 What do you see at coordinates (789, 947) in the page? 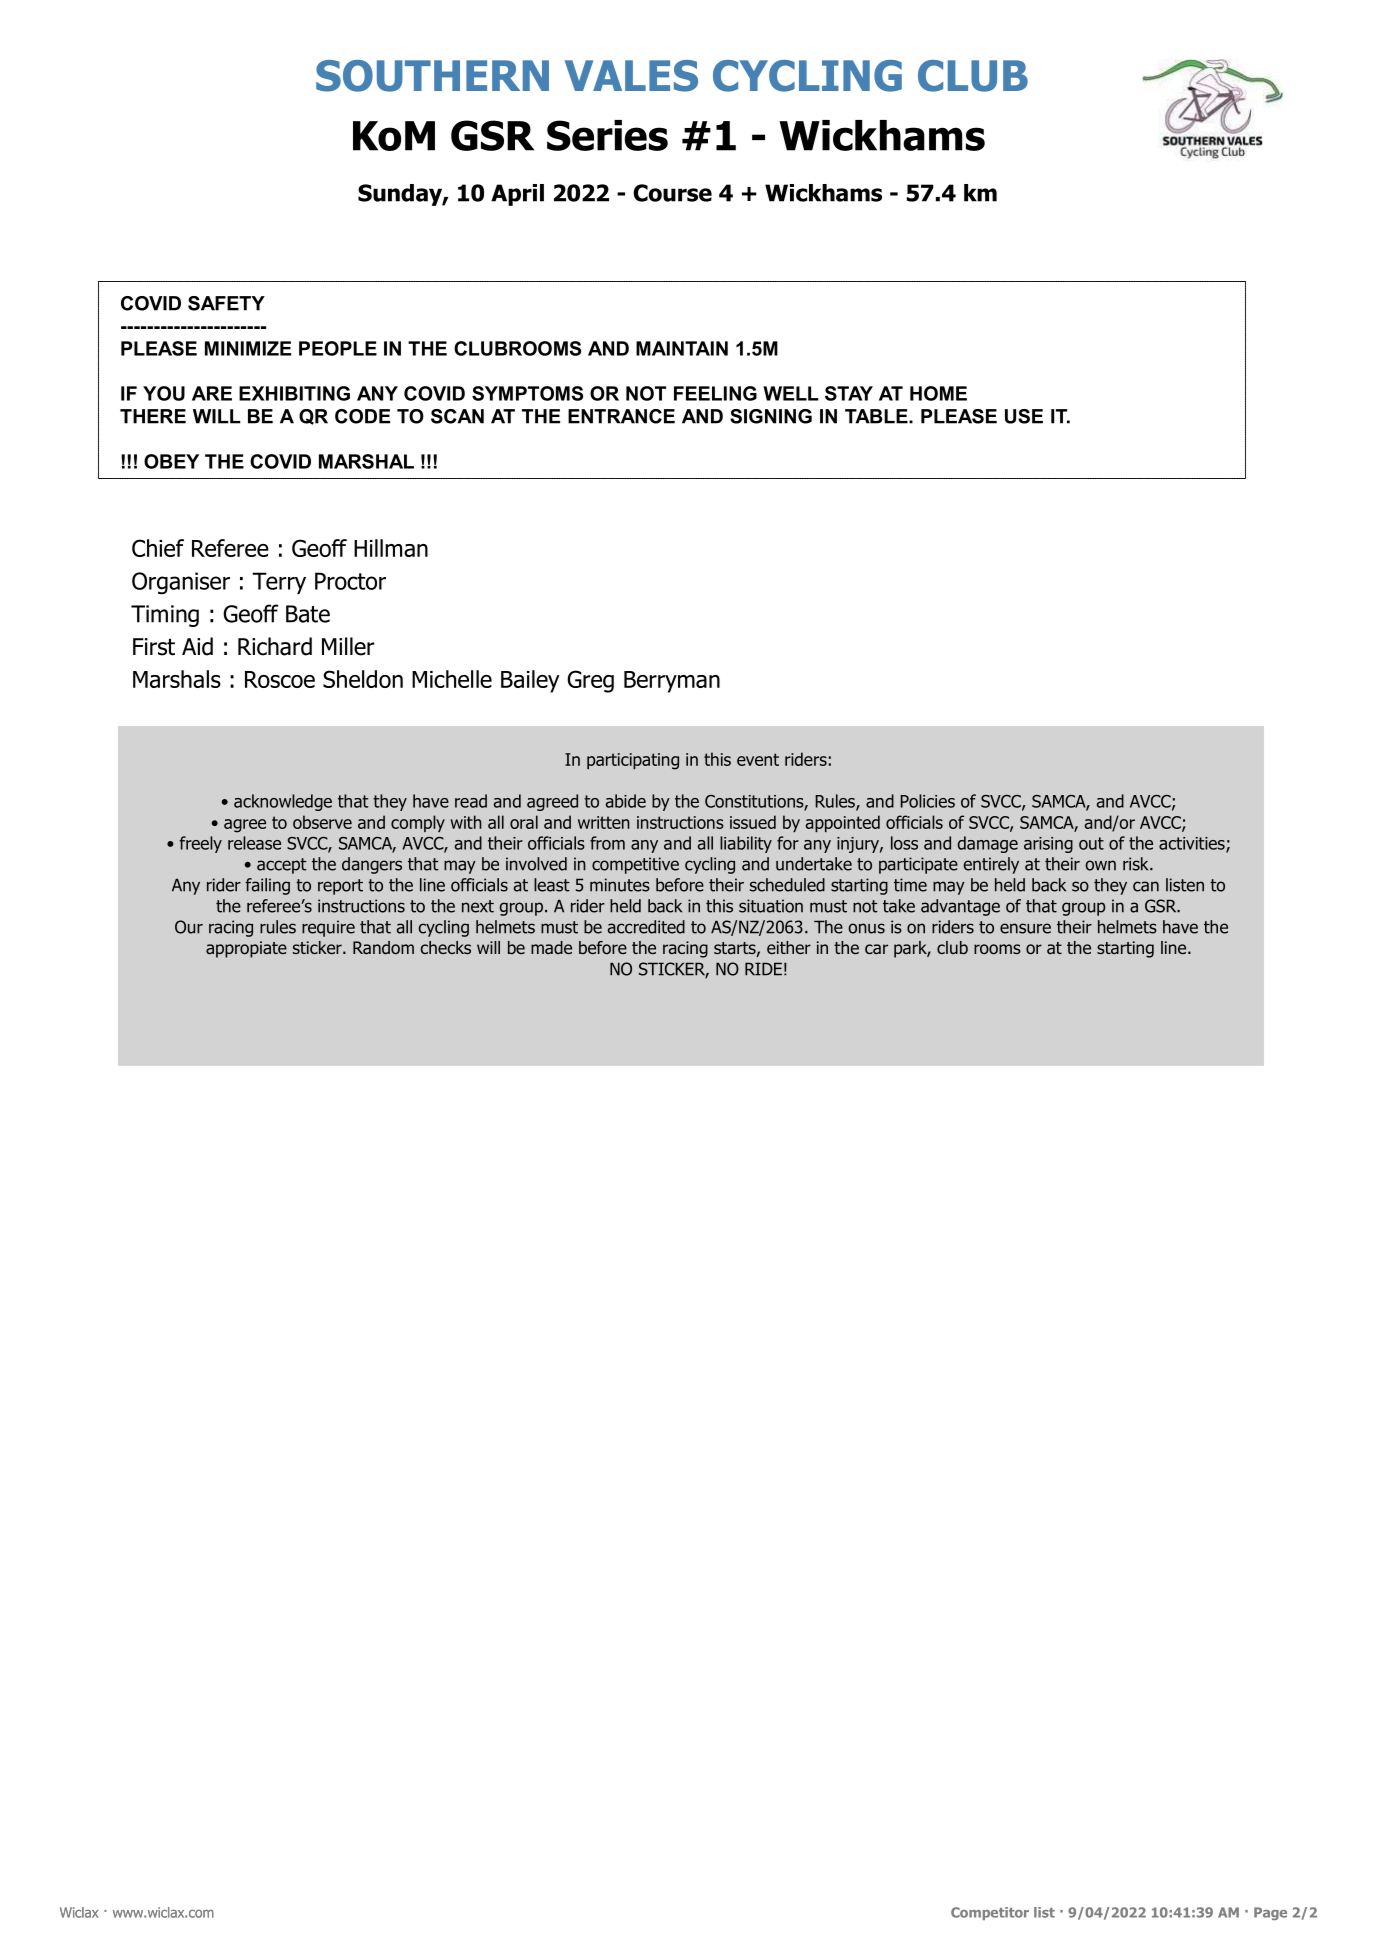
I see `either` at bounding box center [789, 947].
